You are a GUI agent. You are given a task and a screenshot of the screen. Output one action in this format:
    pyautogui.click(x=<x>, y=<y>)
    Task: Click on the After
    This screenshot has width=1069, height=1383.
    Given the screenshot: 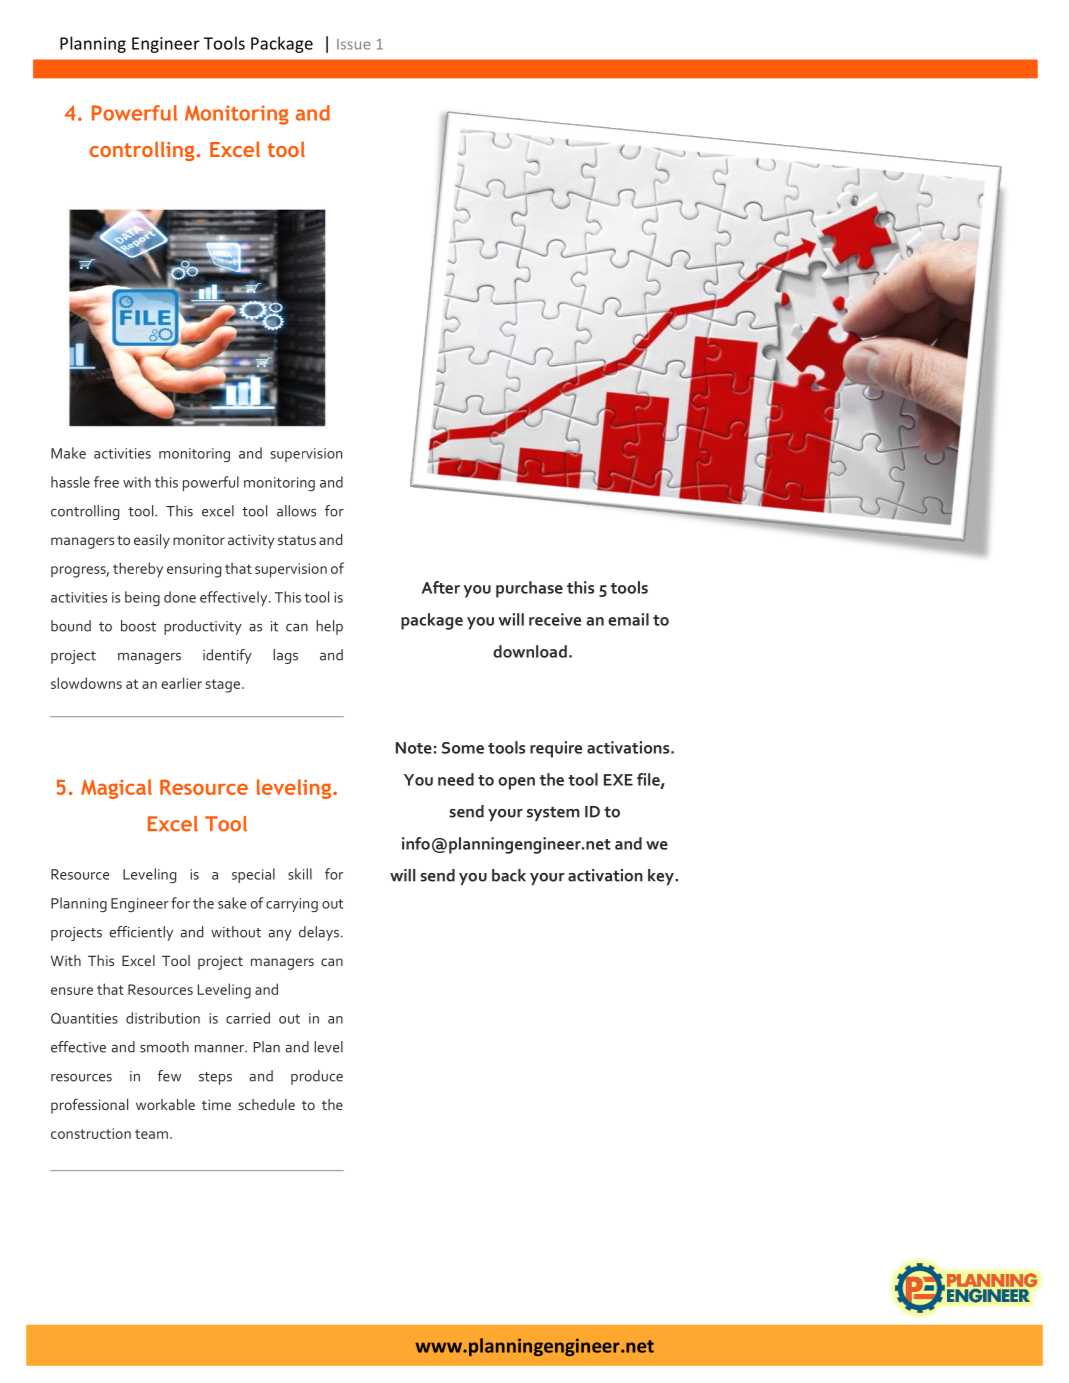 What is the action you would take?
    pyautogui.click(x=441, y=587)
